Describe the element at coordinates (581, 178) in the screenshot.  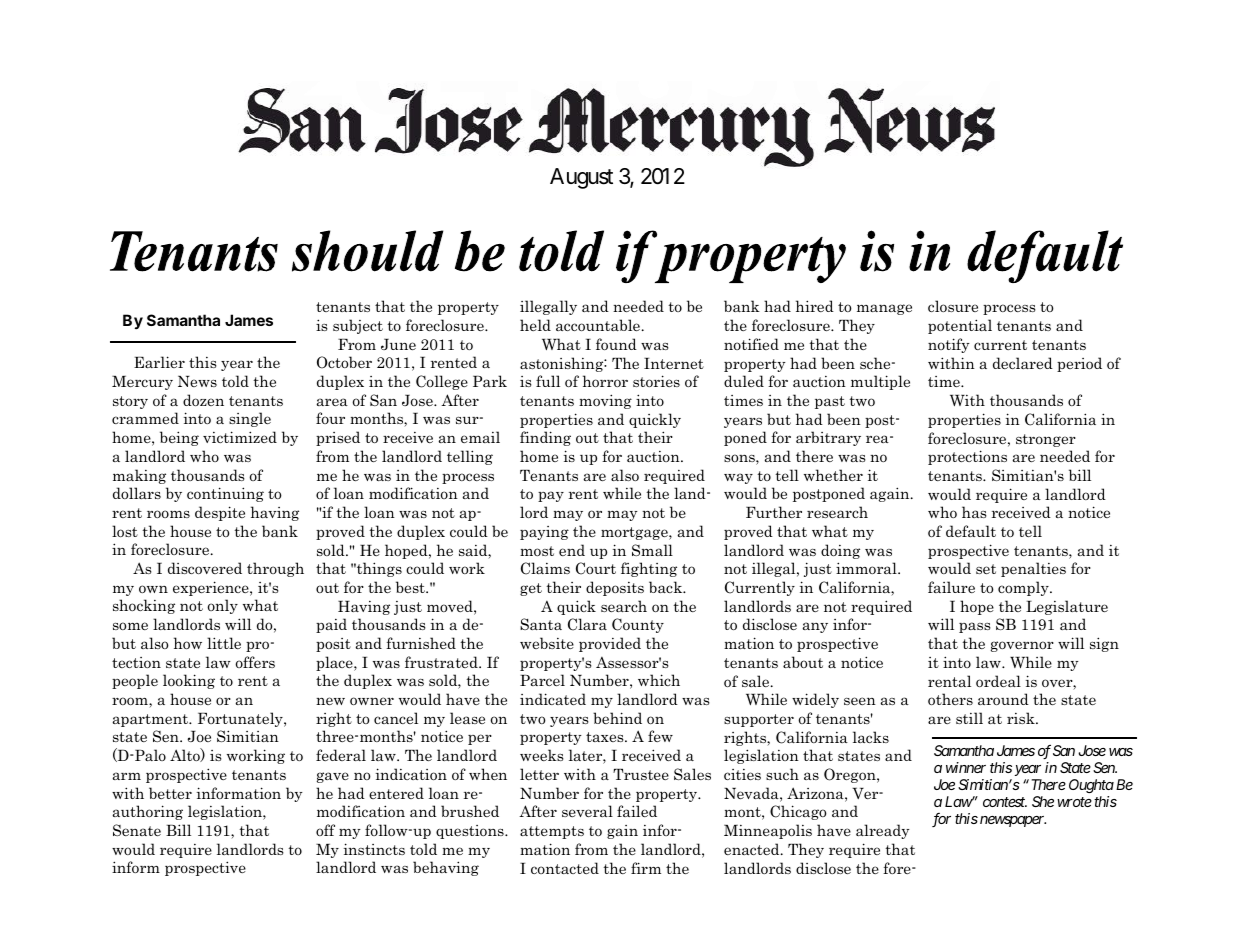
I see `August` at that location.
